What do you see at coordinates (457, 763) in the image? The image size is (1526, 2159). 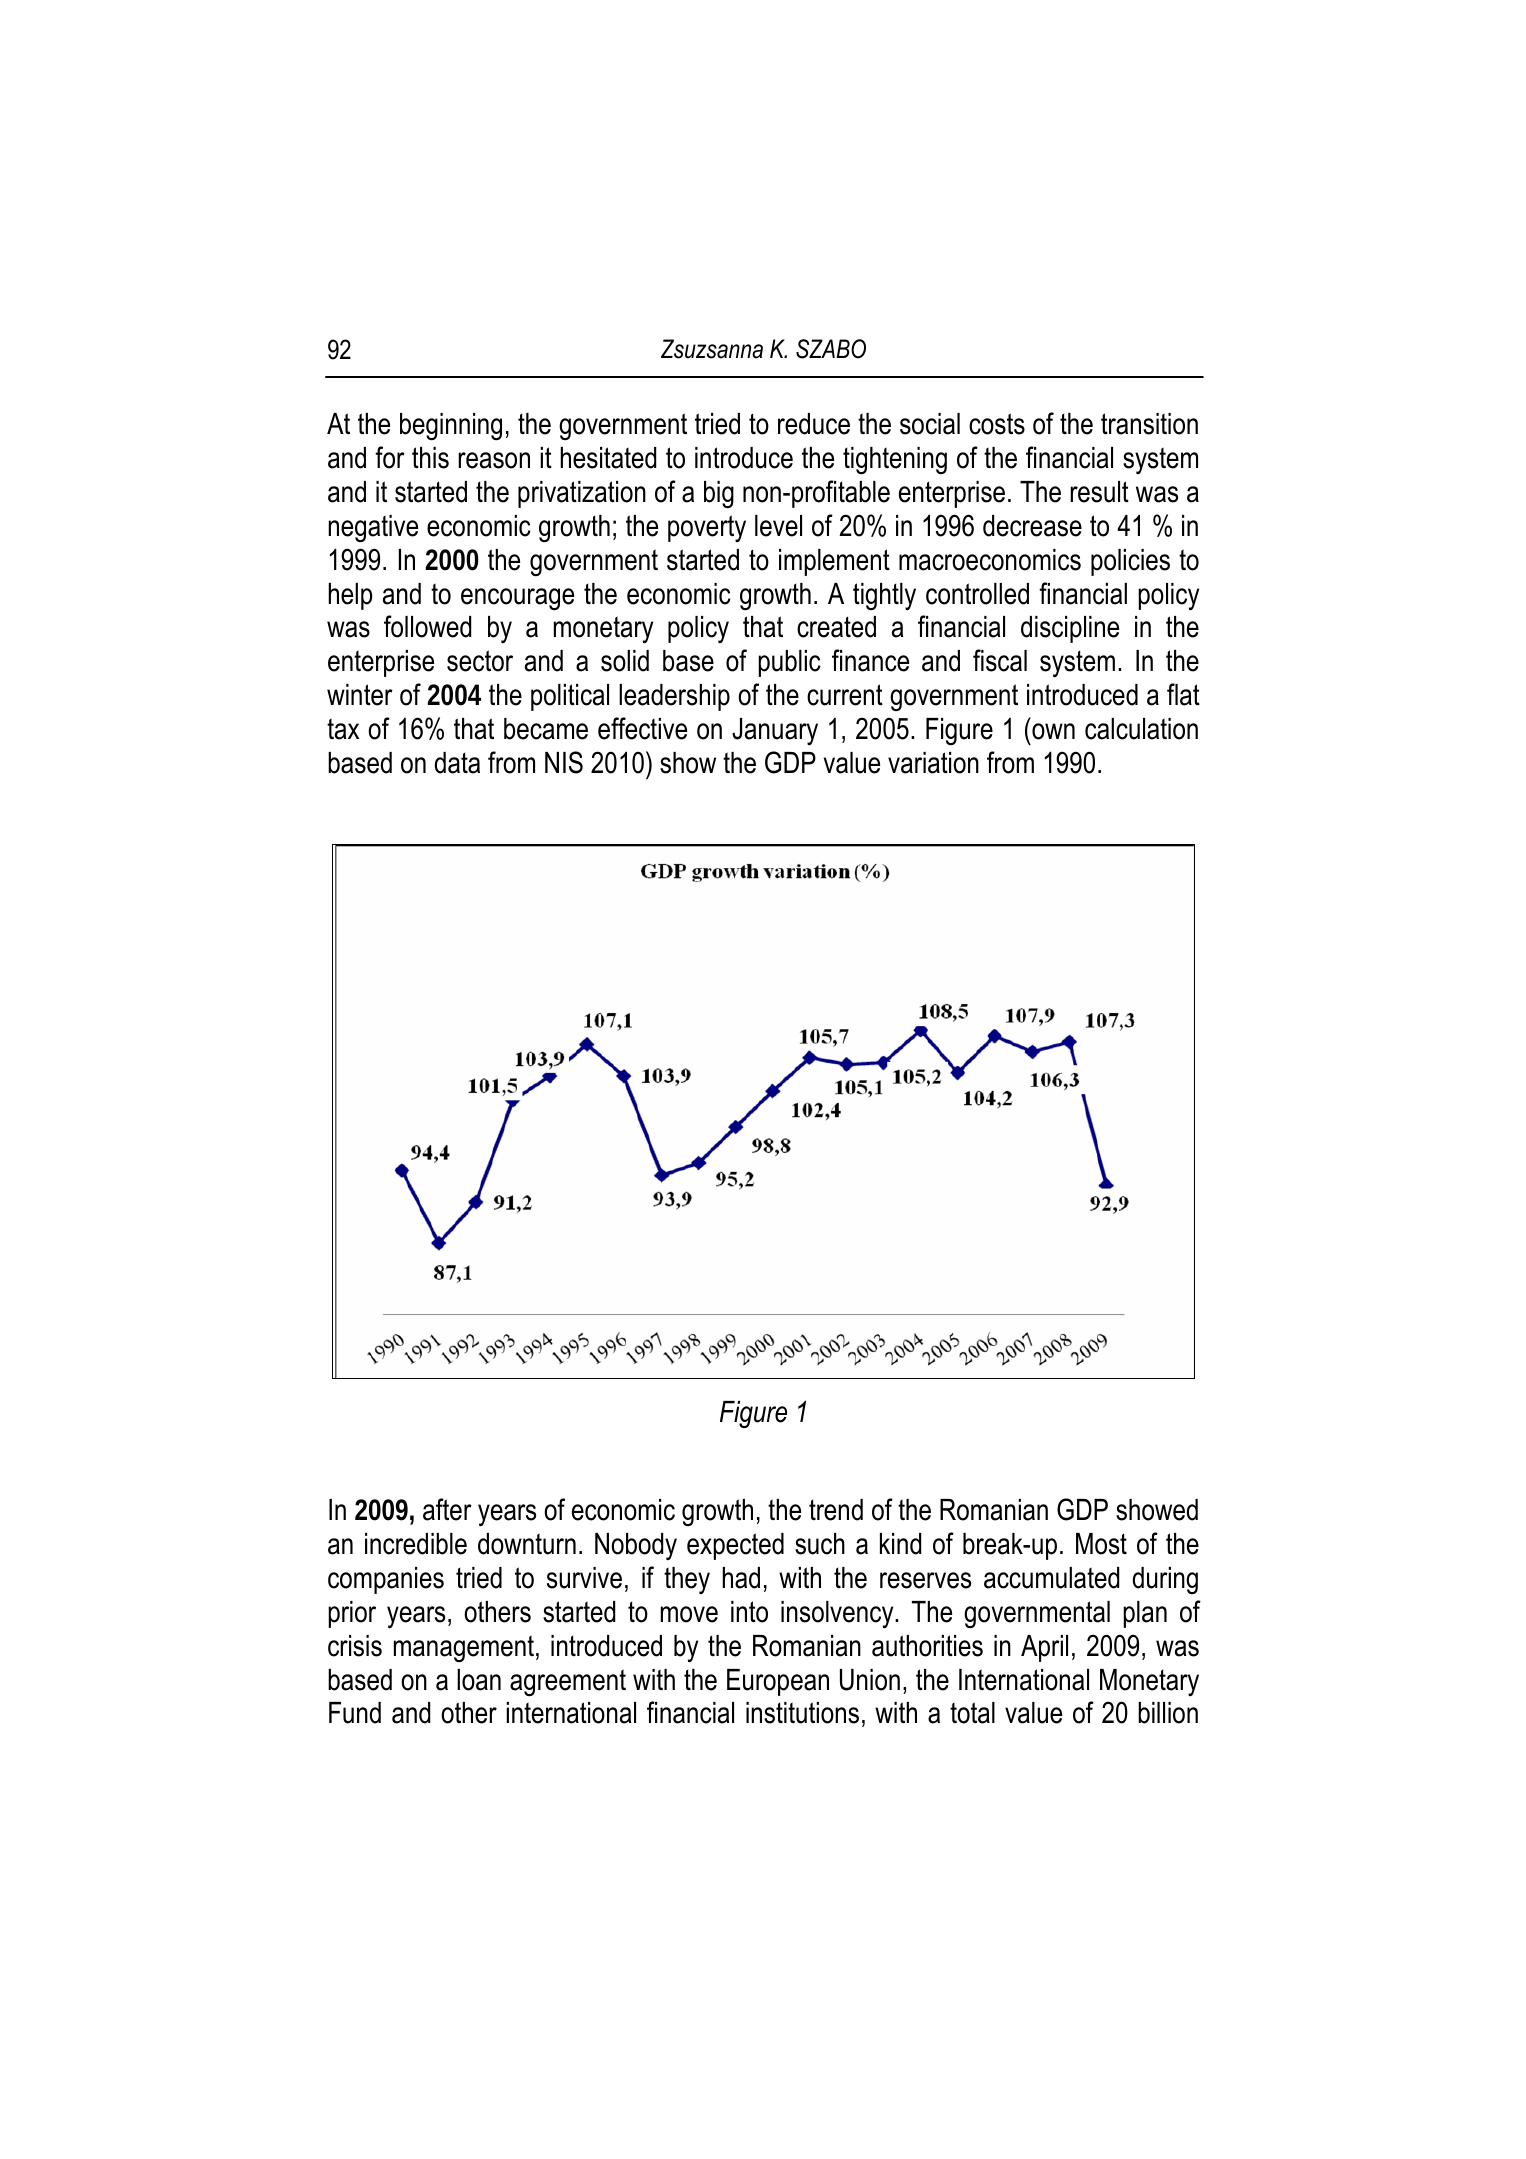 I see `data` at bounding box center [457, 763].
